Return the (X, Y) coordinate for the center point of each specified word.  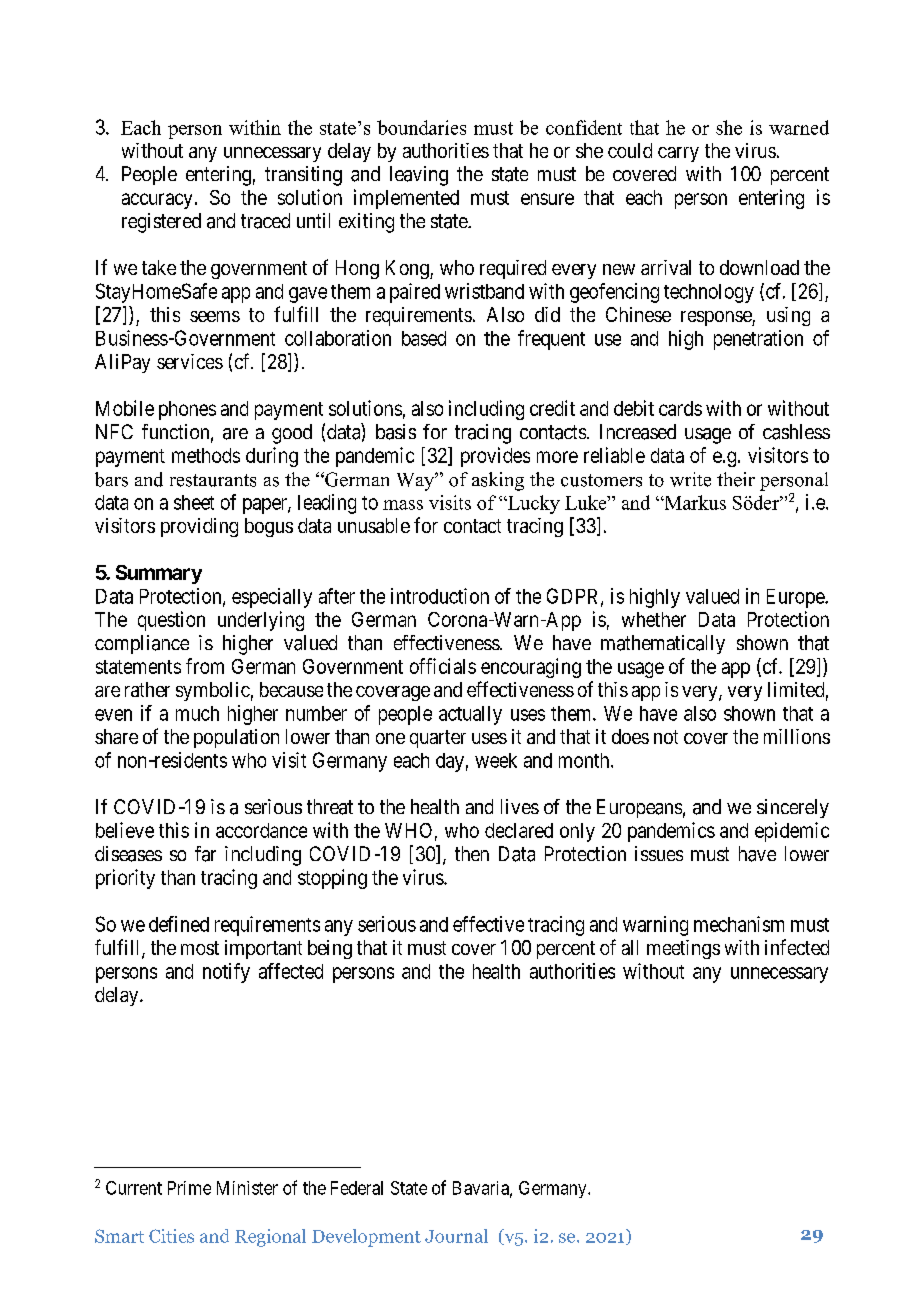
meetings (683, 949)
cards (680, 408)
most (200, 948)
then (472, 853)
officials (443, 666)
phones (187, 410)
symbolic (213, 691)
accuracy (157, 201)
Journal (456, 1236)
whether (654, 619)
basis (396, 432)
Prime (189, 1188)
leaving (419, 176)
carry (678, 154)
